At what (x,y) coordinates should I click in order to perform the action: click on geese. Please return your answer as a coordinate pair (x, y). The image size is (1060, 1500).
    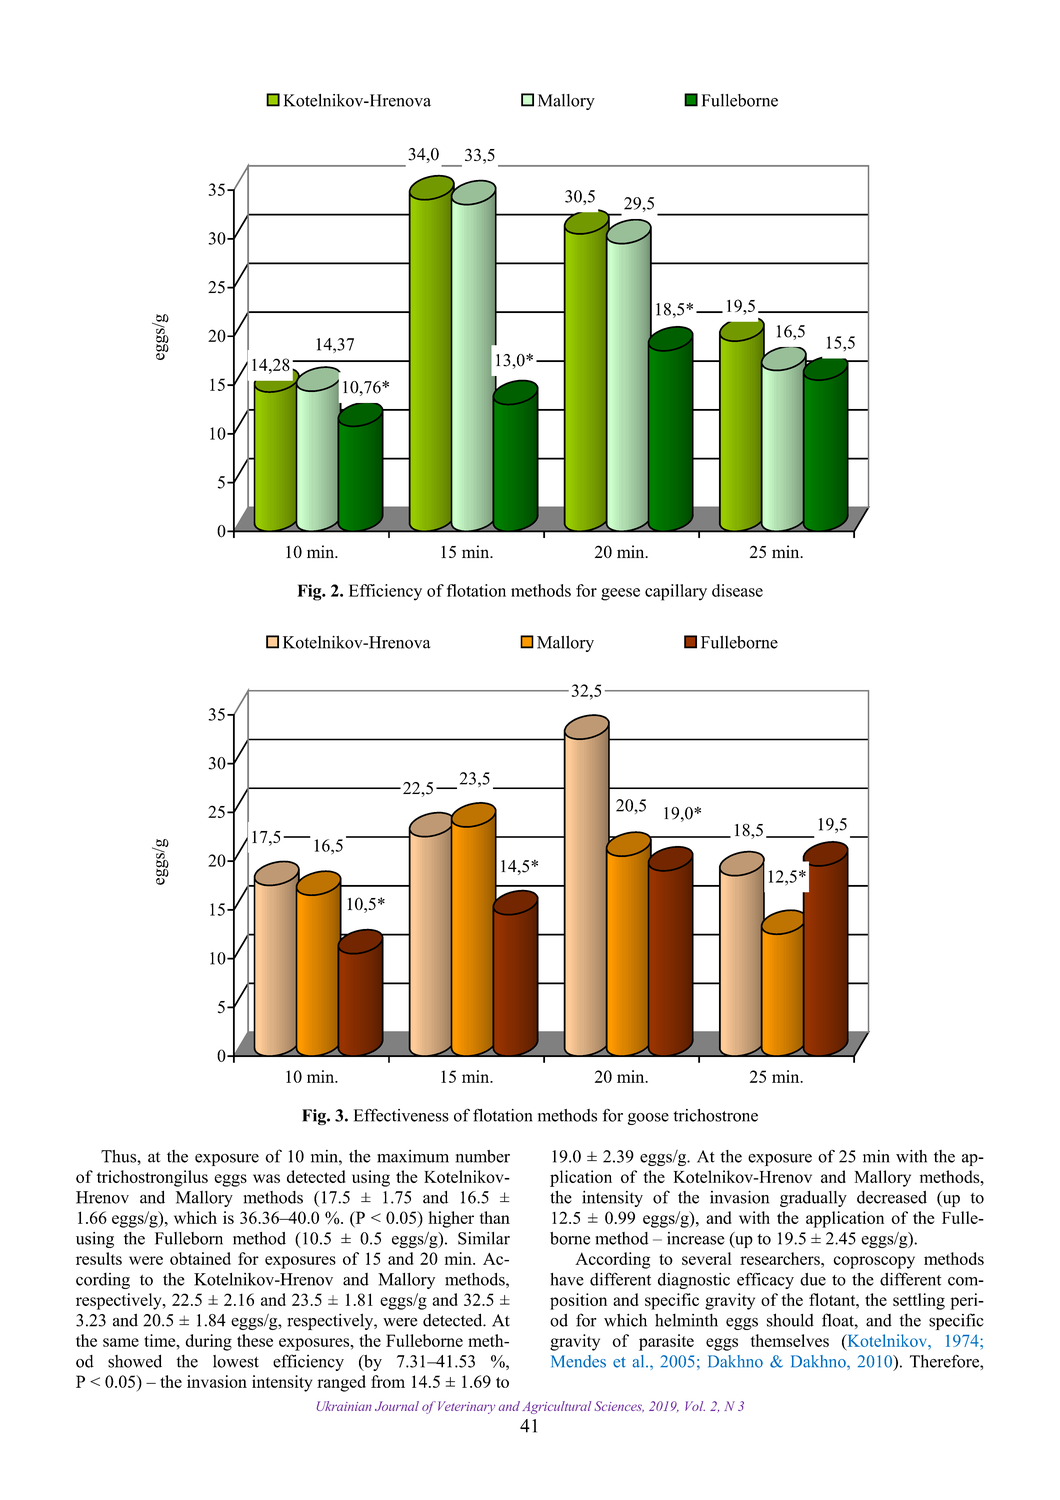
    Looking at the image, I should click on (620, 594).
